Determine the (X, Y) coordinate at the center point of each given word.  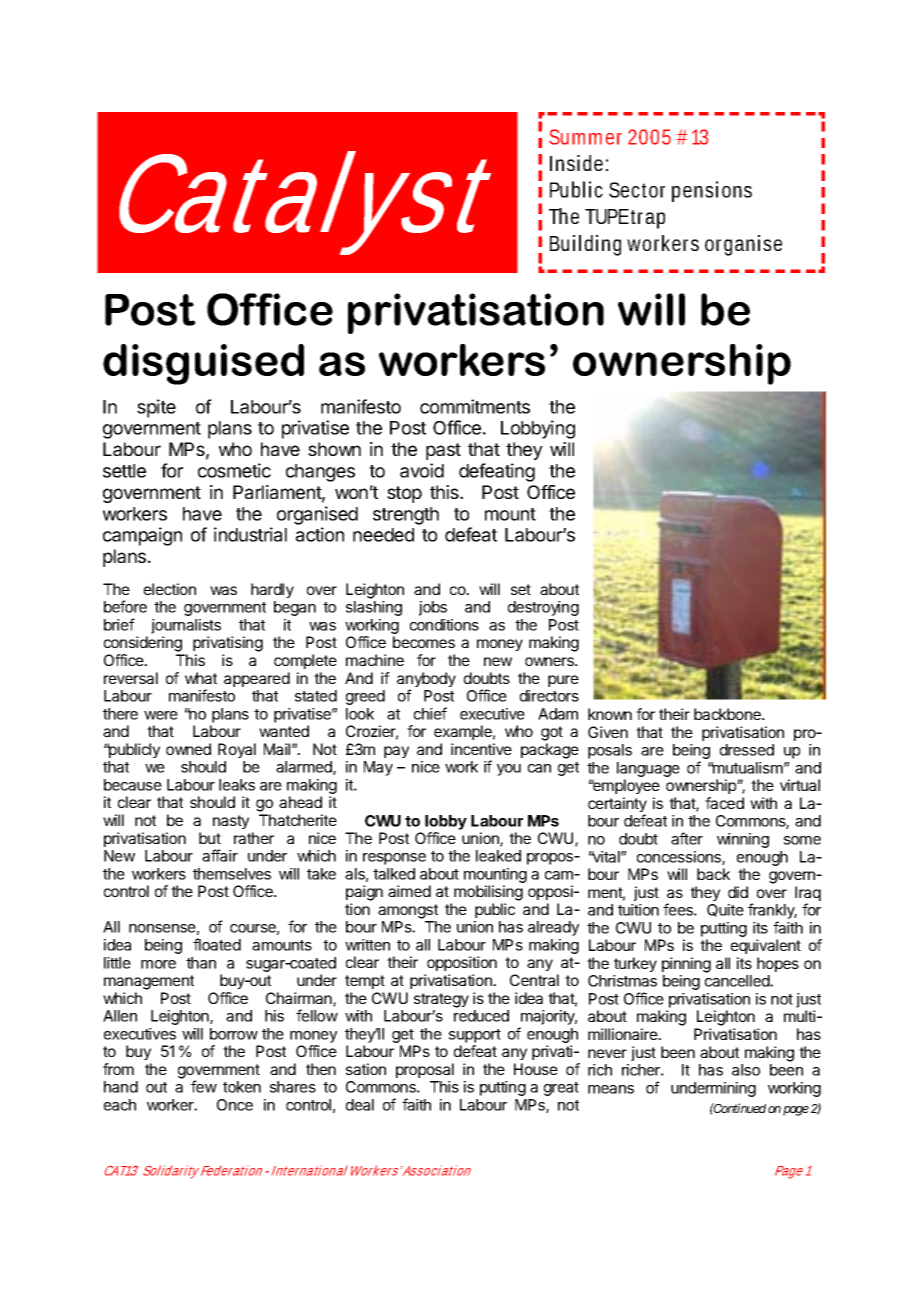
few (204, 1086)
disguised (203, 364)
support (475, 1036)
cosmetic (234, 470)
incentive (481, 749)
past (443, 451)
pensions (712, 191)
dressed (747, 750)
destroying (543, 608)
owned (188, 749)
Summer (585, 137)
